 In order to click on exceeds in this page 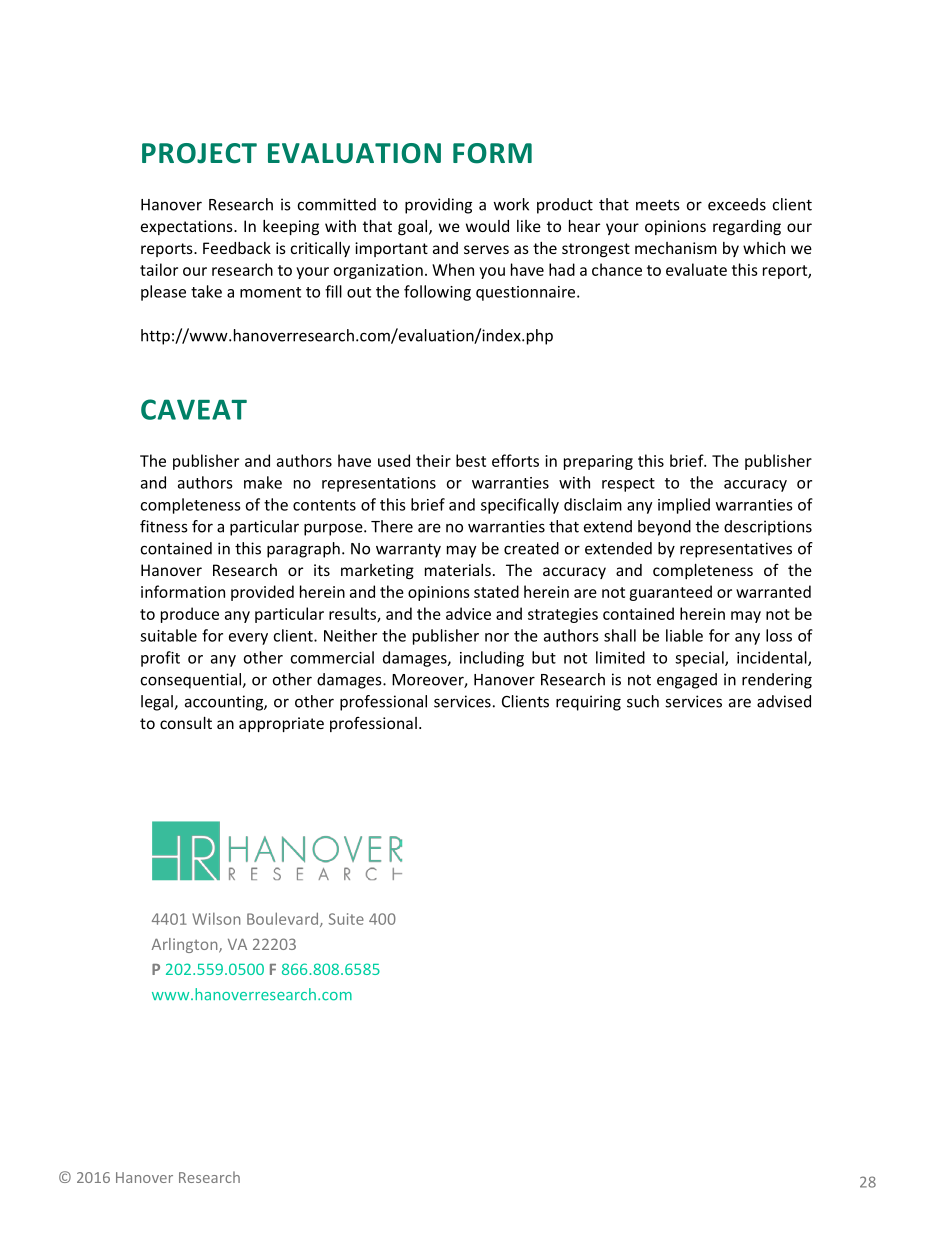, I will do `click(737, 204)`.
